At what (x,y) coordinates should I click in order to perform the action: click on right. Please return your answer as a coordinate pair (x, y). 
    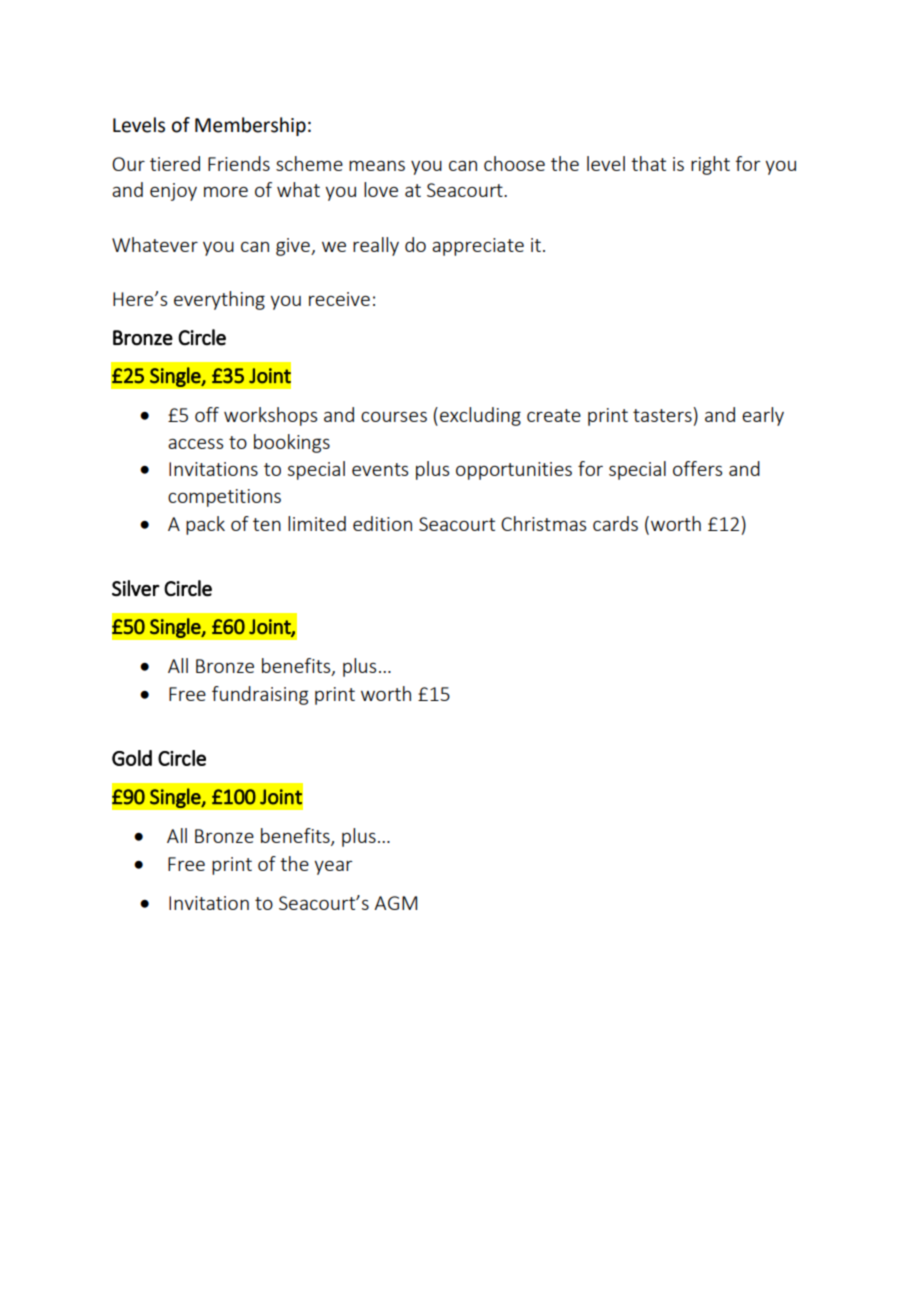
    Looking at the image, I should click on (710, 165).
